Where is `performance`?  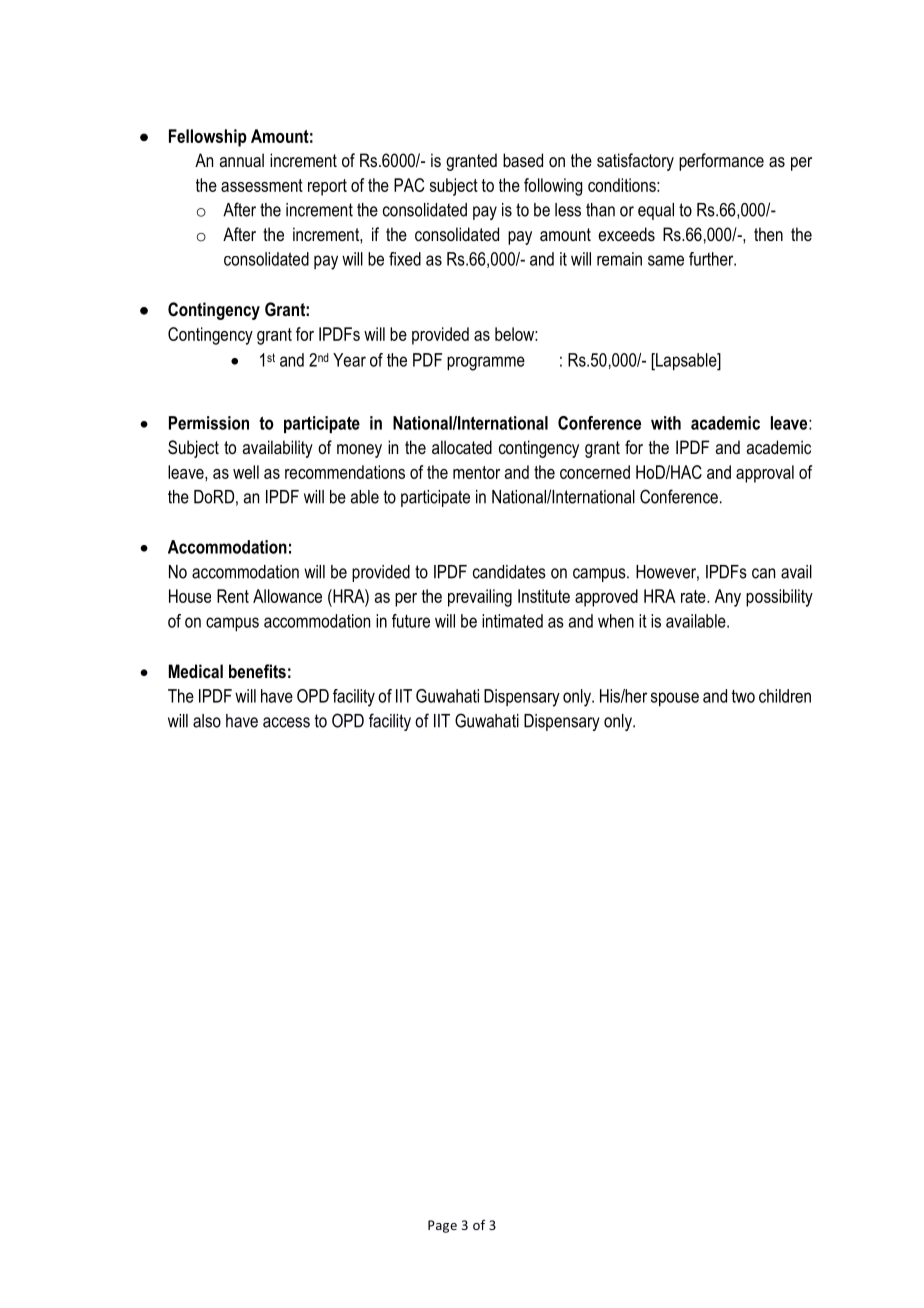
performance is located at coordinates (721, 162).
